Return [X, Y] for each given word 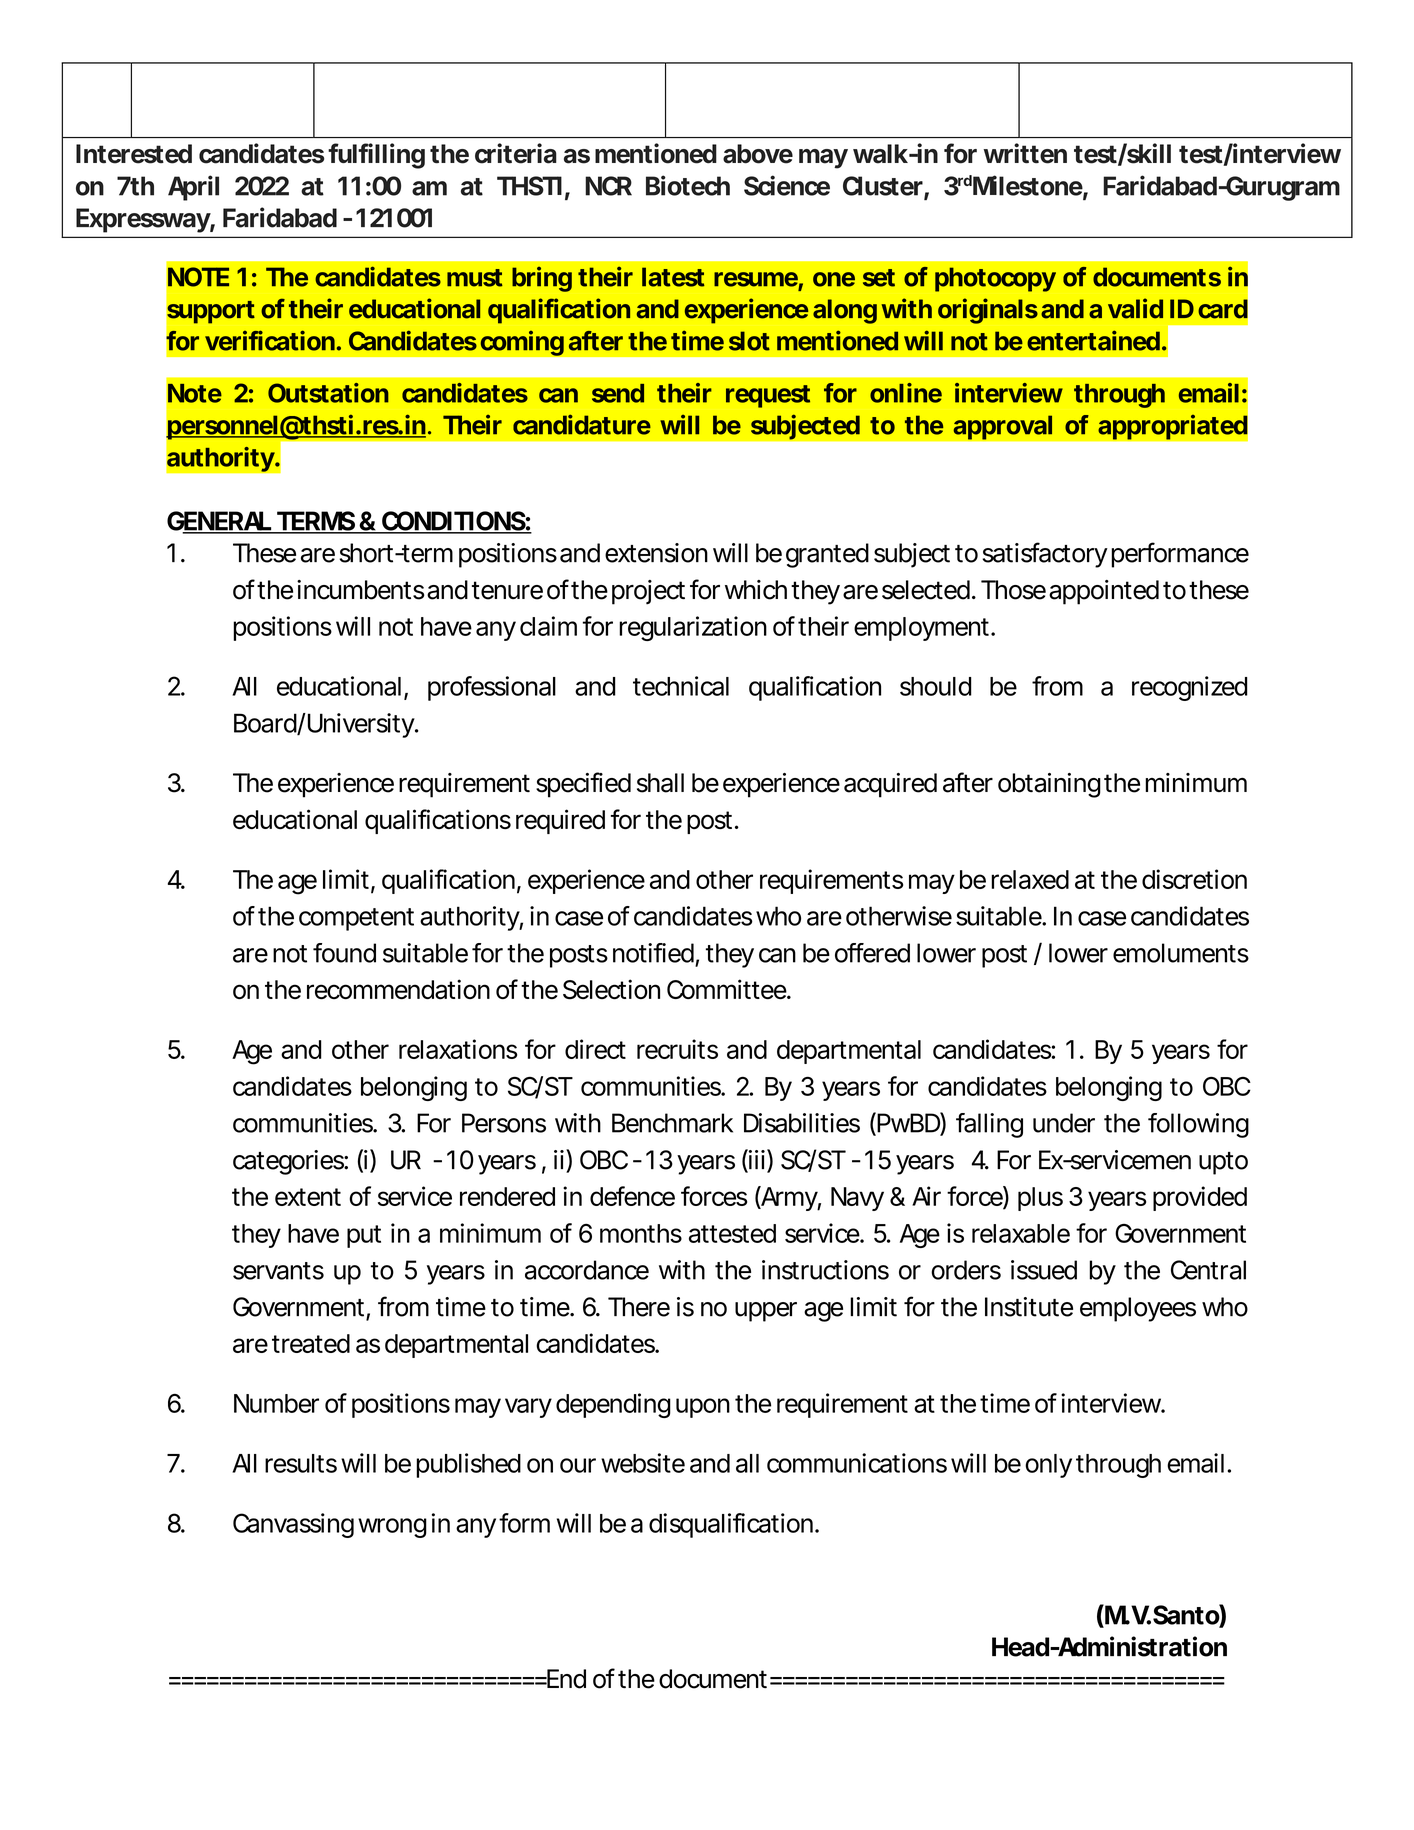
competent [356, 919]
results [301, 1463]
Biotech [688, 185]
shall [660, 783]
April [193, 188]
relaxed [1030, 879]
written [1025, 153]
